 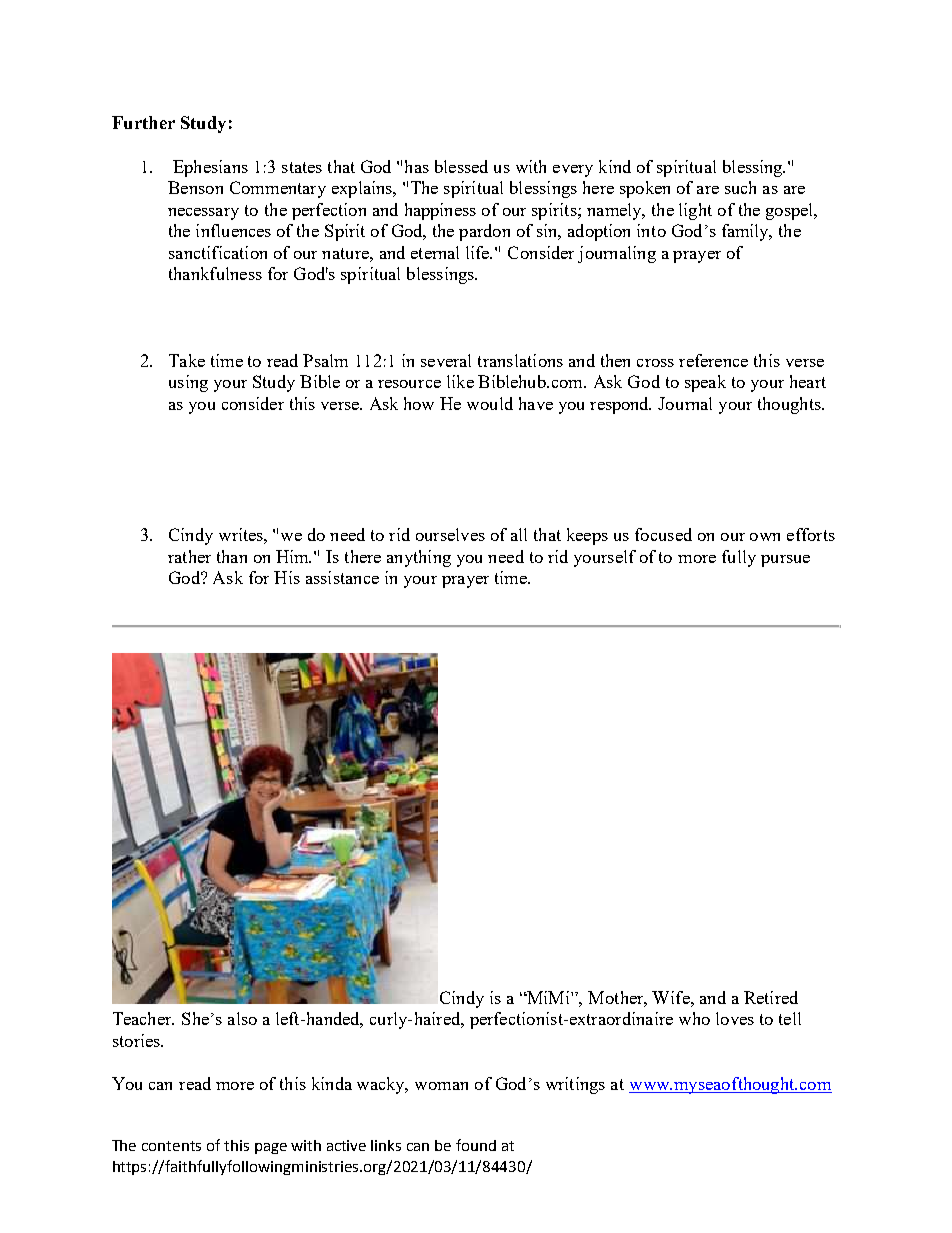 What do you see at coordinates (735, 1018) in the document?
I see `loves` at bounding box center [735, 1018].
